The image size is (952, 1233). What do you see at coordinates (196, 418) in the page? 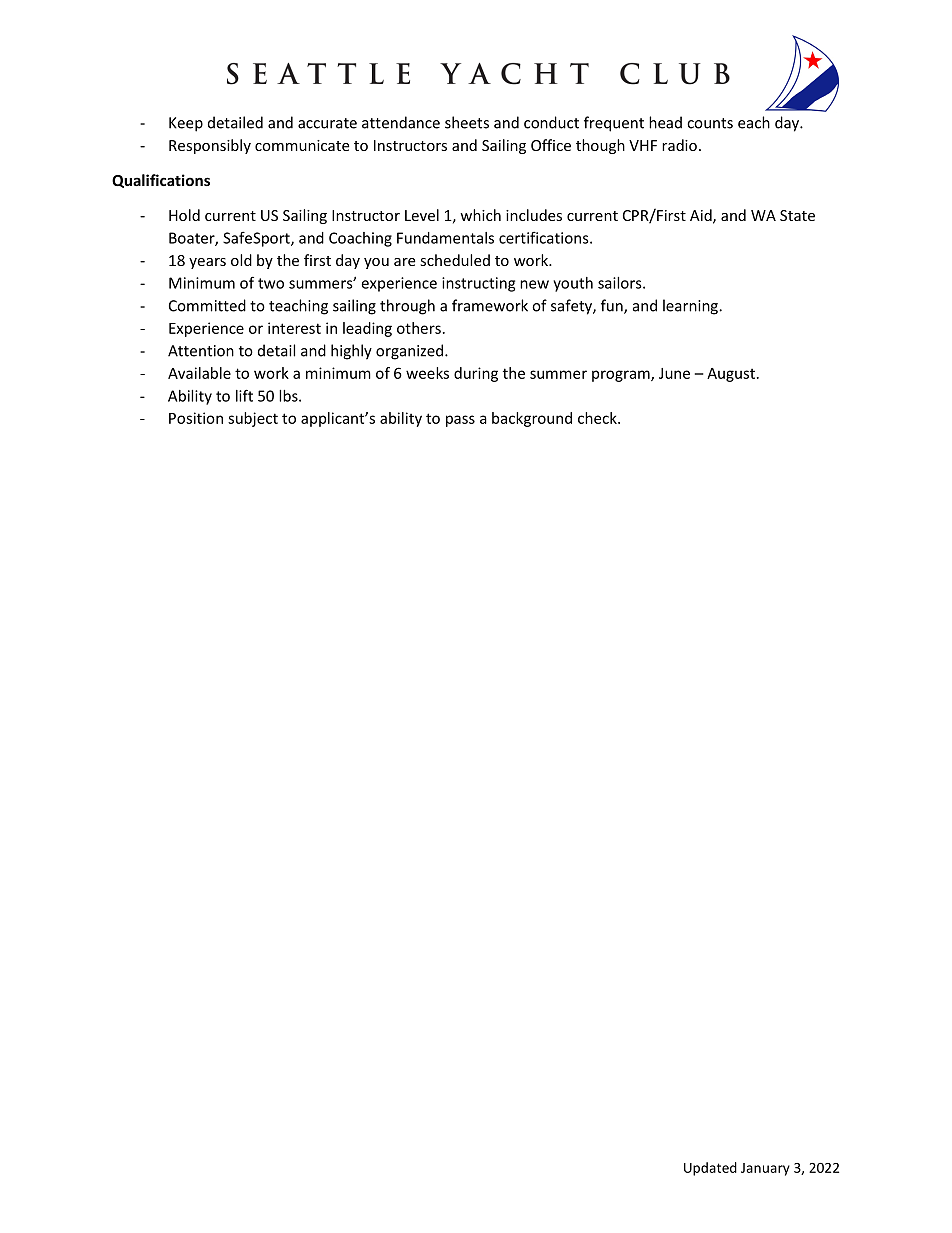
I see `Position` at bounding box center [196, 418].
